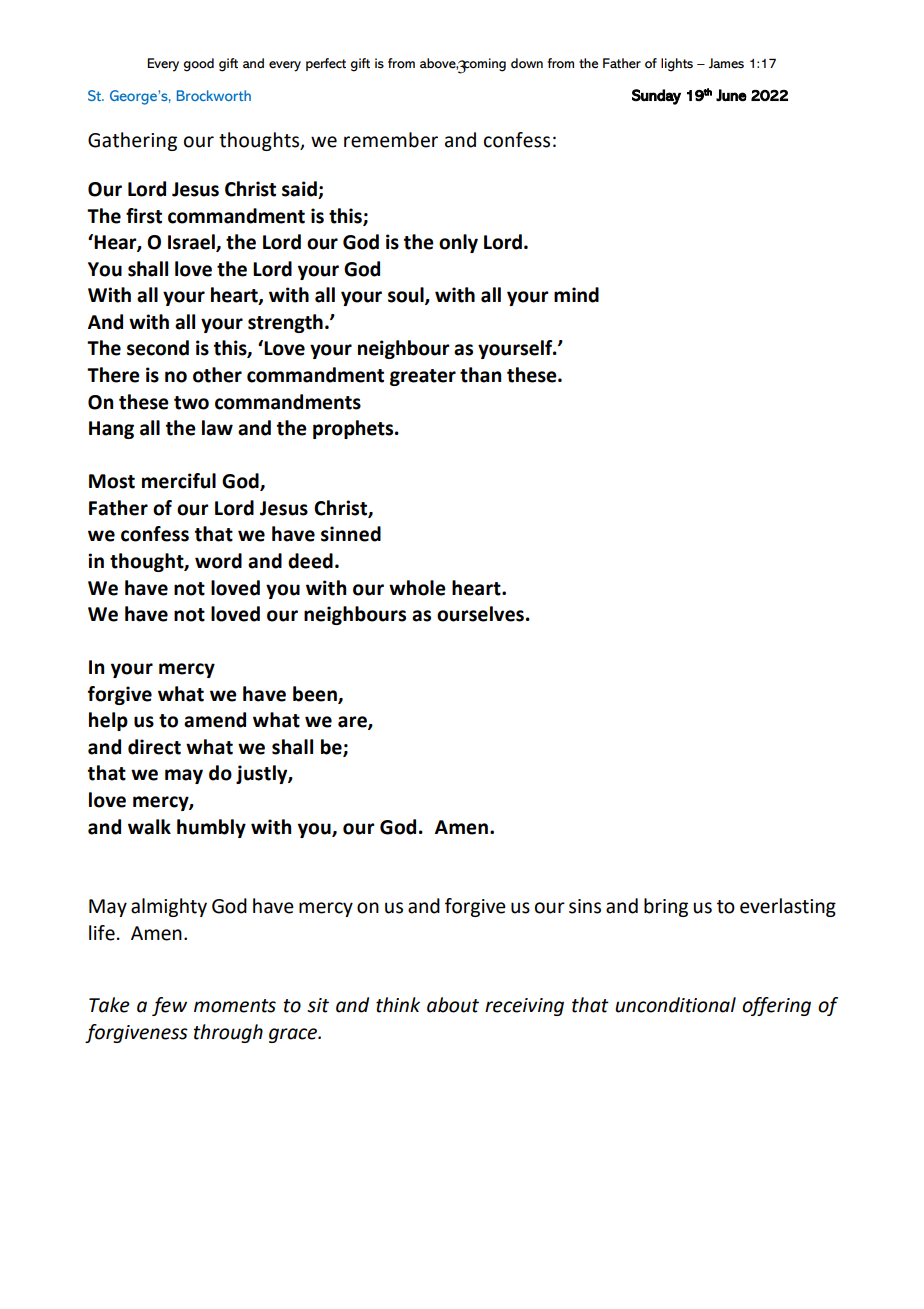  Describe the element at coordinates (731, 95) in the screenshot. I see `June` at that location.
